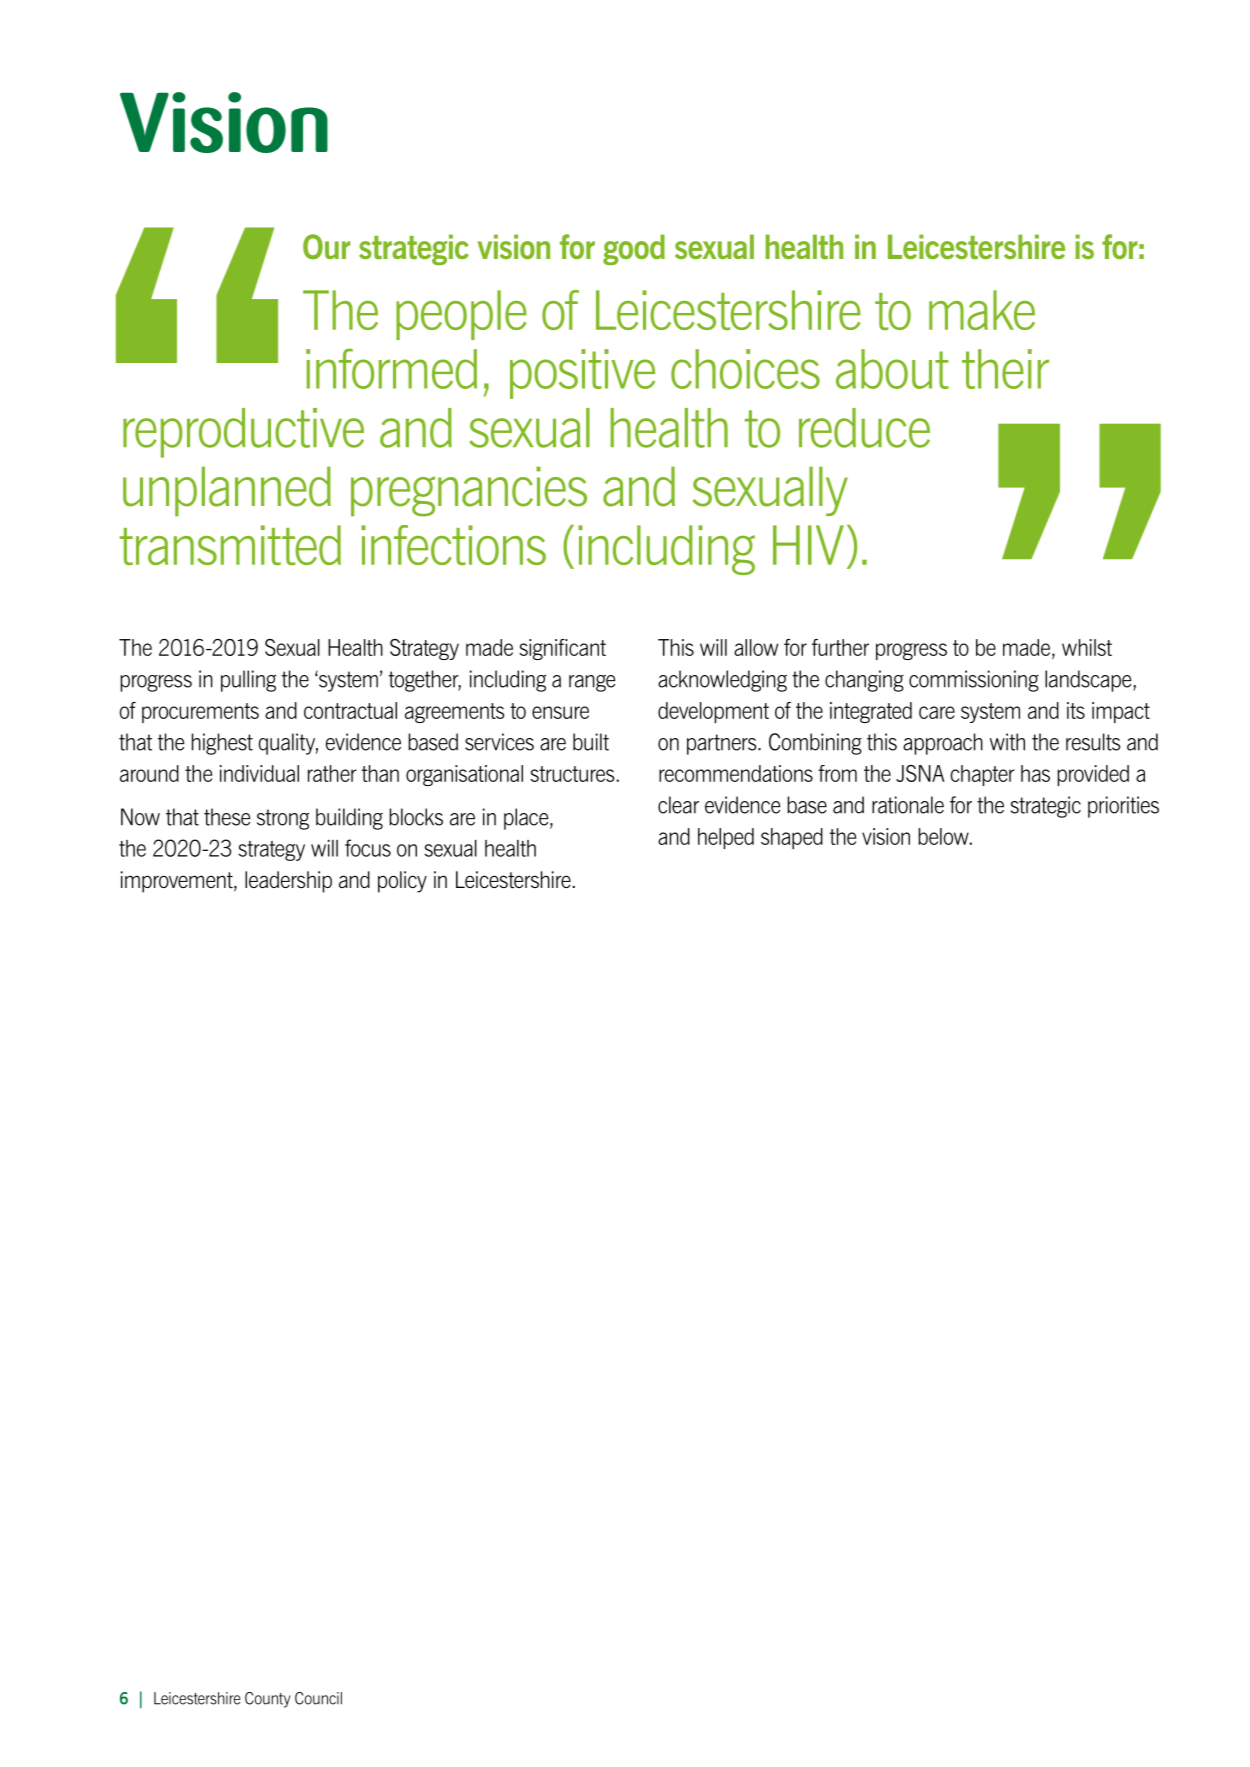 The height and width of the document is (1767, 1250). What do you see at coordinates (792, 838) in the document?
I see `shaped` at bounding box center [792, 838].
